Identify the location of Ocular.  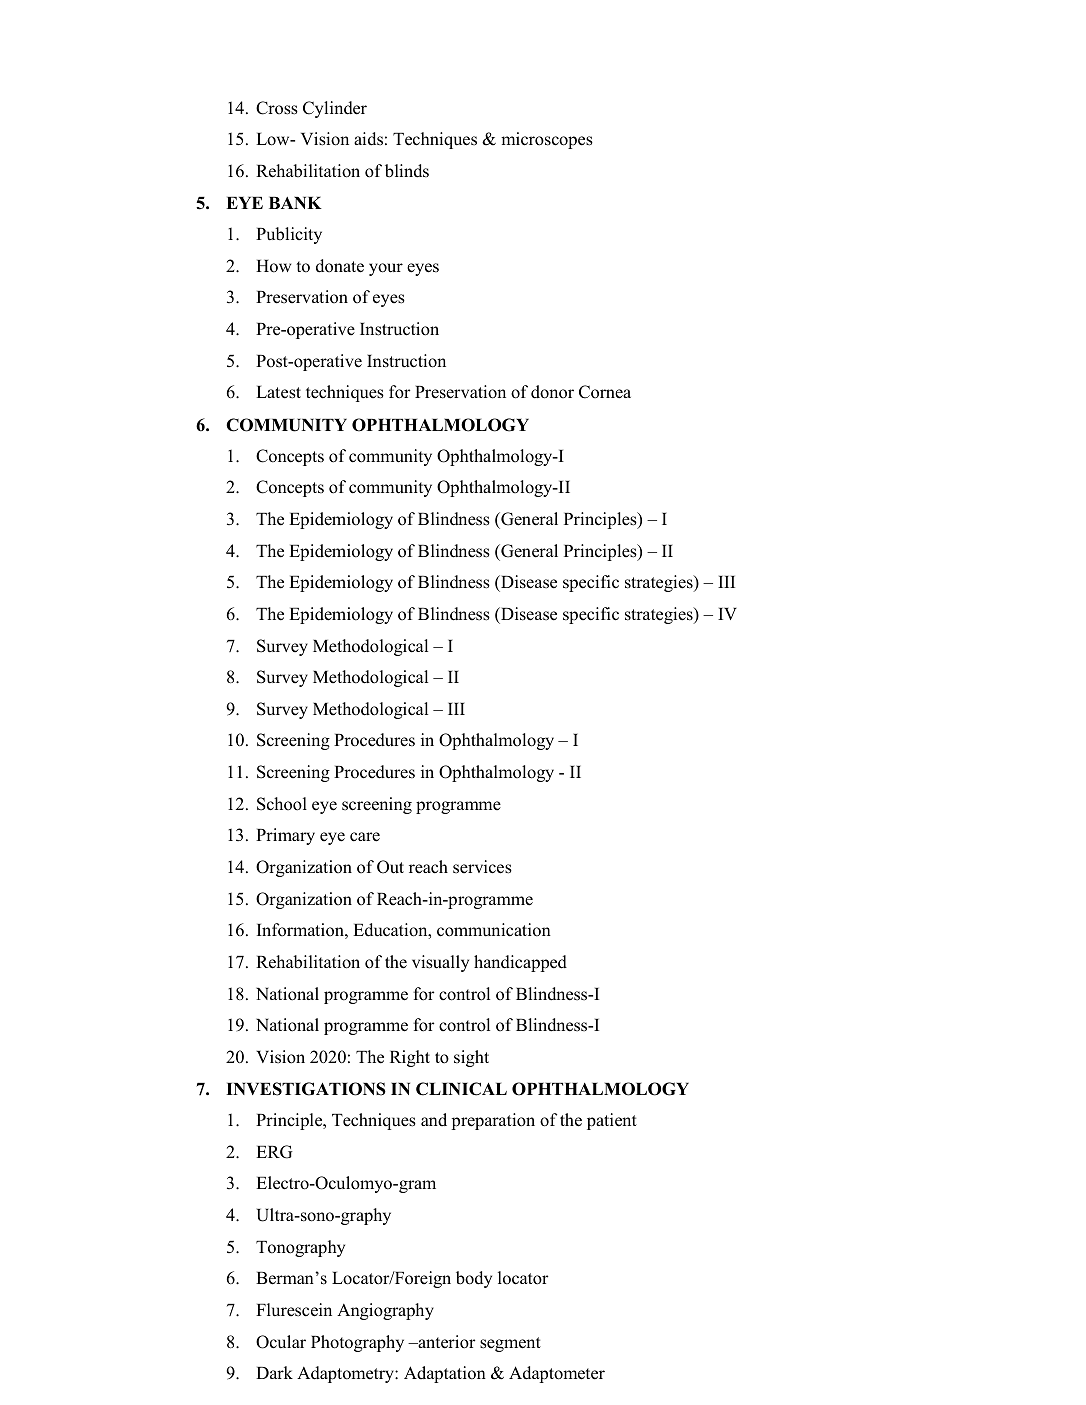
(281, 1342).
